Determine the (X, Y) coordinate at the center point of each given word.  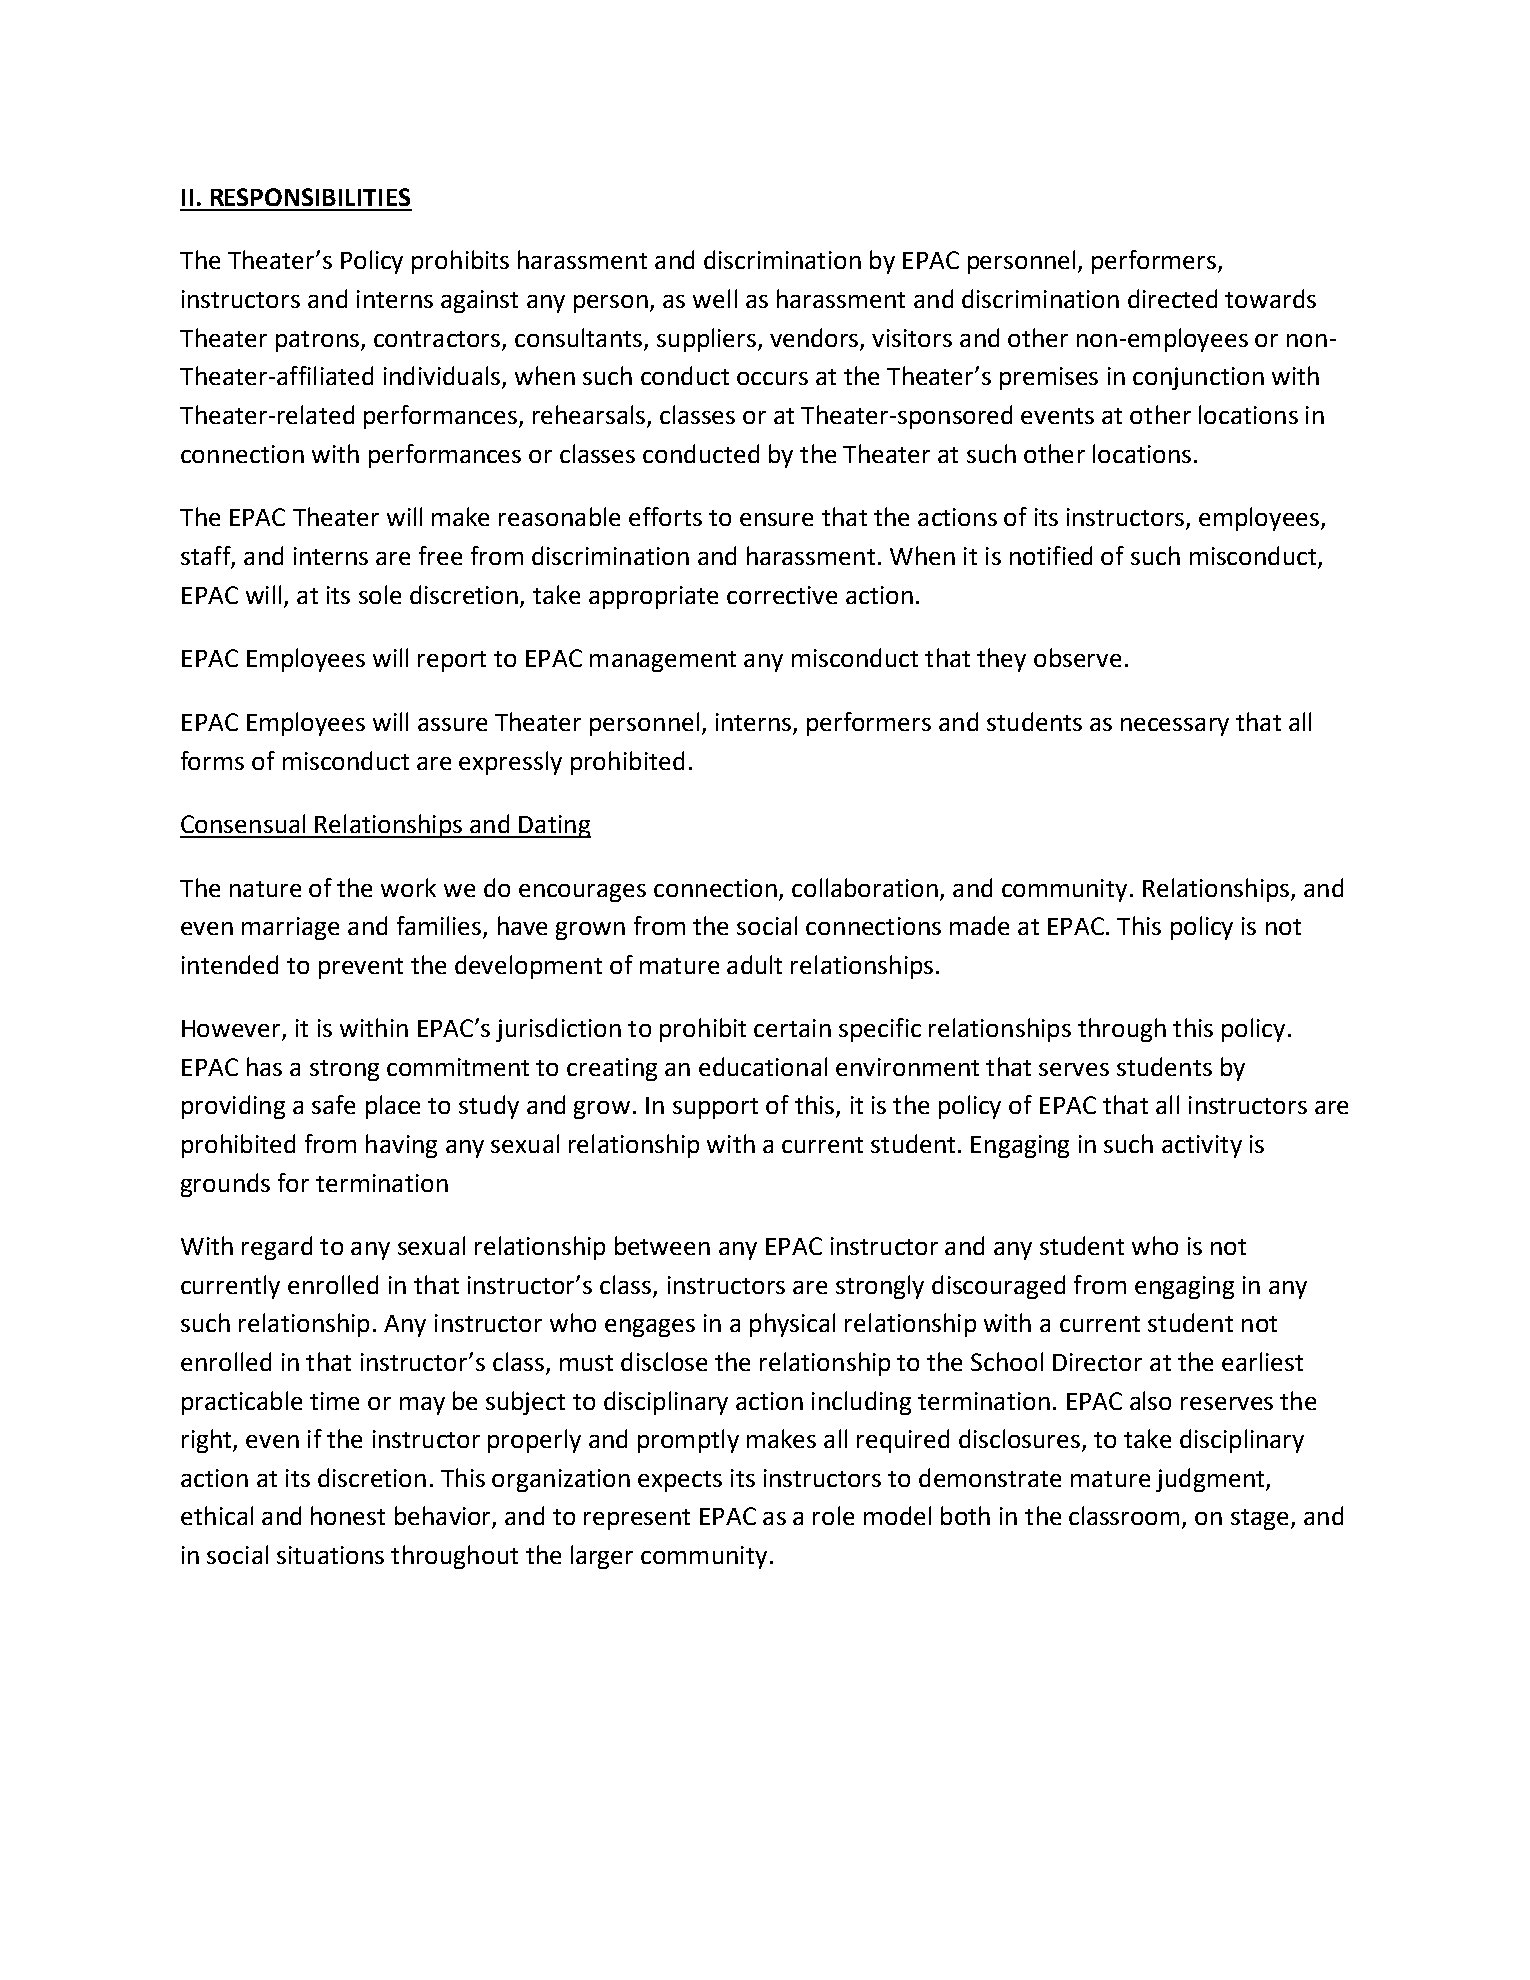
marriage (290, 928)
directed (1172, 298)
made (979, 925)
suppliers (708, 340)
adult (754, 964)
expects (680, 1481)
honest (348, 1515)
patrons (317, 341)
